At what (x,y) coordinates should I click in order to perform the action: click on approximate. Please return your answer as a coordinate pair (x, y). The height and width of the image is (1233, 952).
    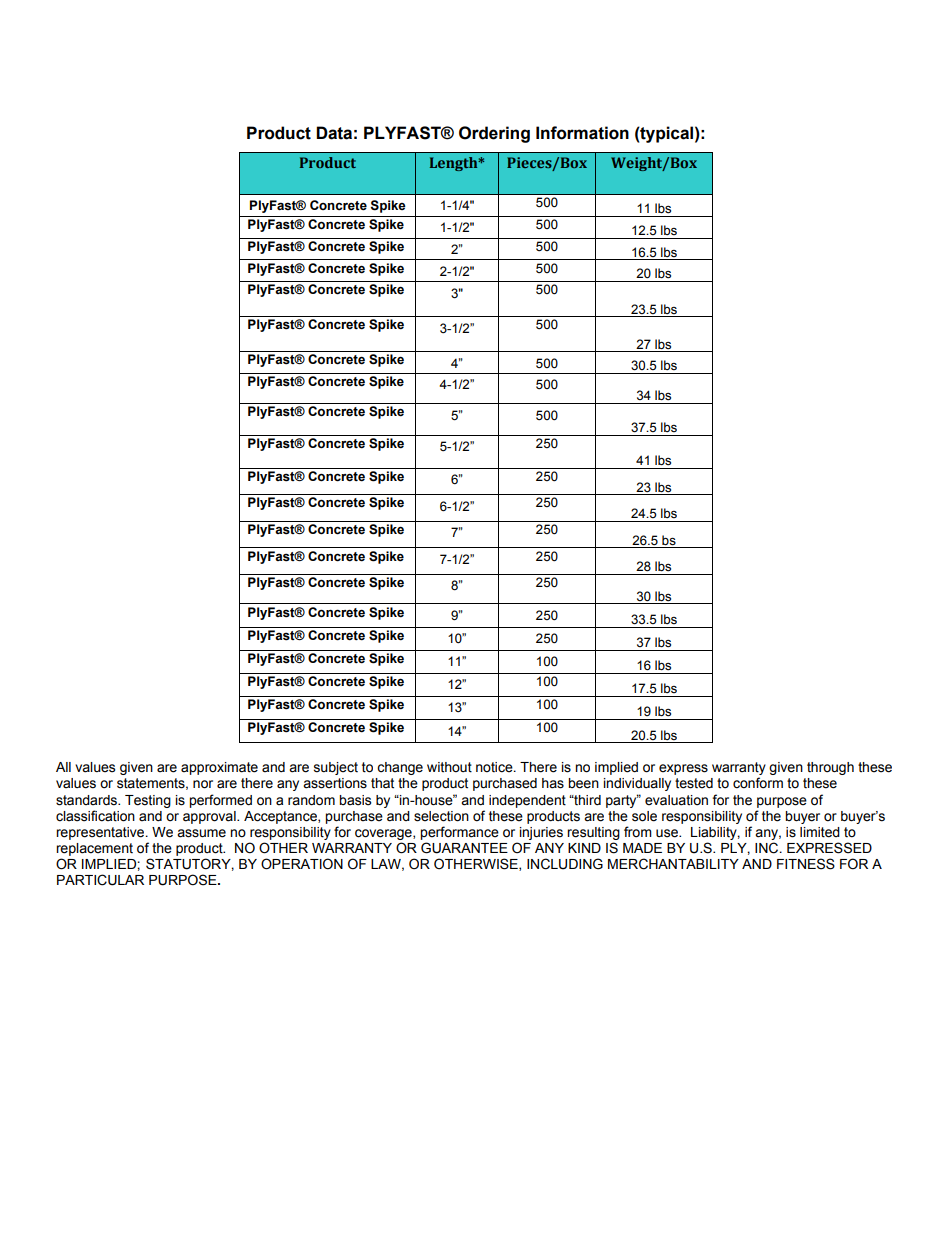
    Looking at the image, I should click on (219, 768).
